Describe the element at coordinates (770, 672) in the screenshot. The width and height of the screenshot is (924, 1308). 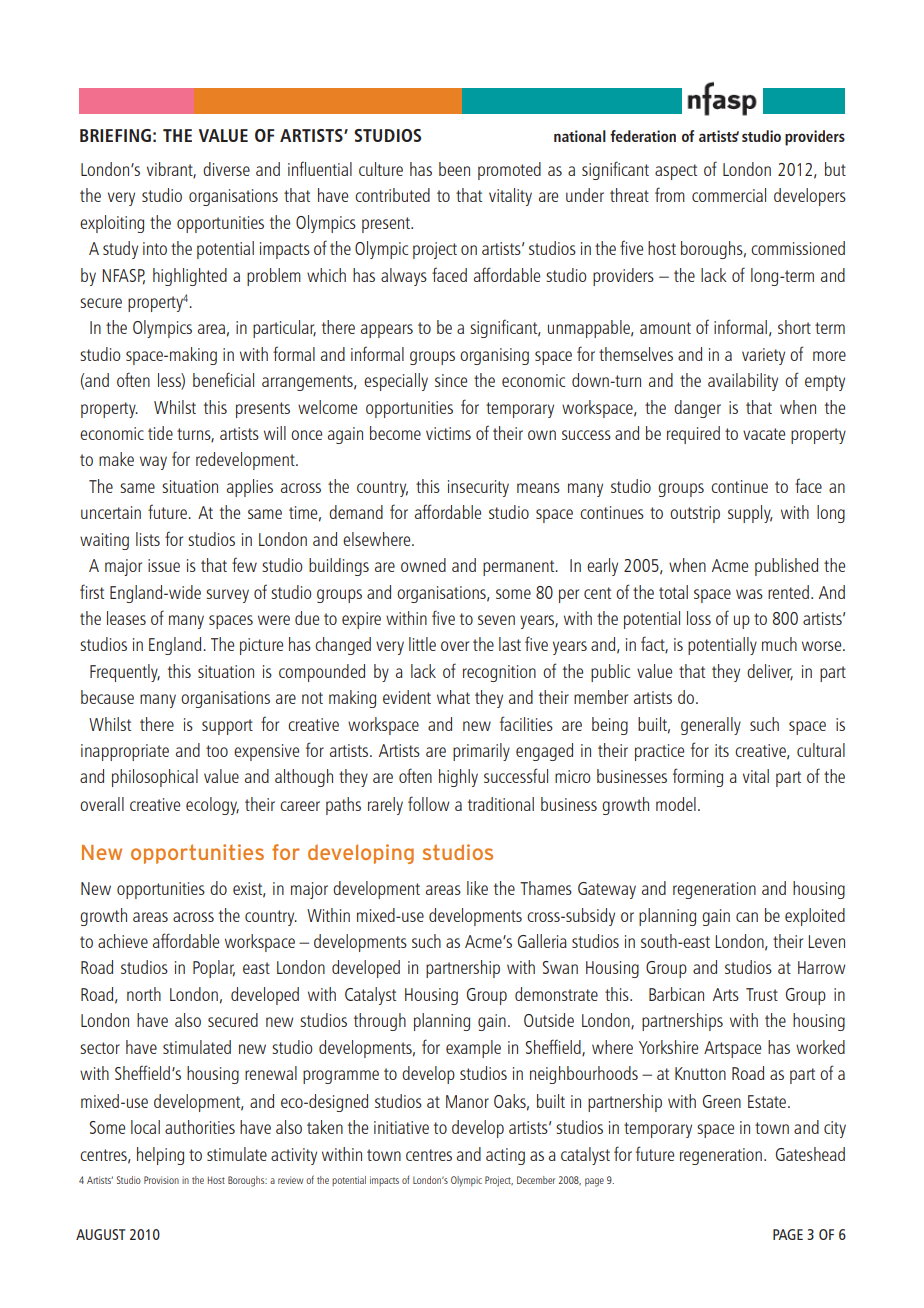
I see `deliver` at that location.
